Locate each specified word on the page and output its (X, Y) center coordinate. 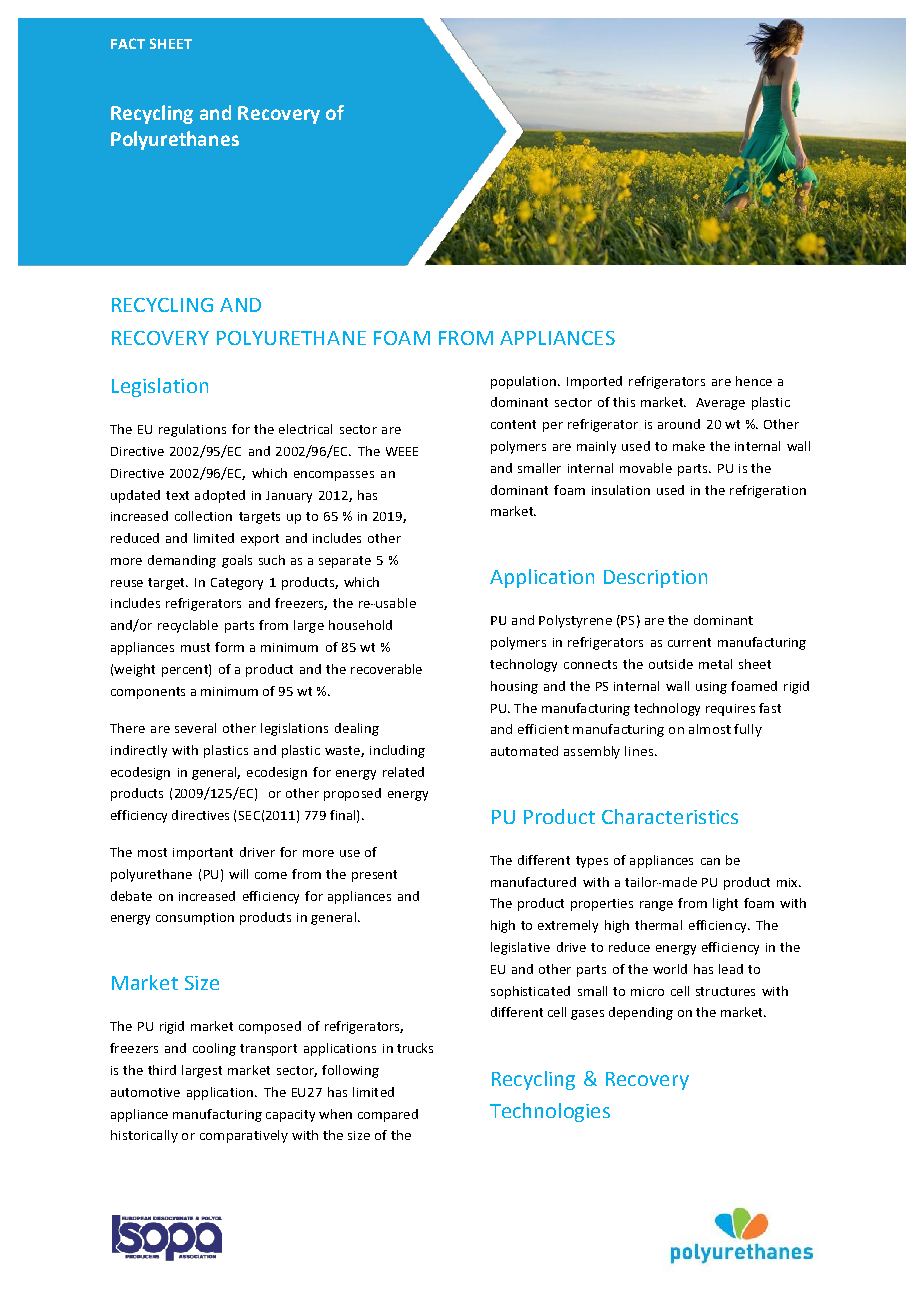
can (710, 861)
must (195, 647)
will (238, 874)
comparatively (244, 1136)
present (374, 876)
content (513, 424)
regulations (192, 430)
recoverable (386, 669)
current (689, 642)
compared (388, 1115)
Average (720, 404)
